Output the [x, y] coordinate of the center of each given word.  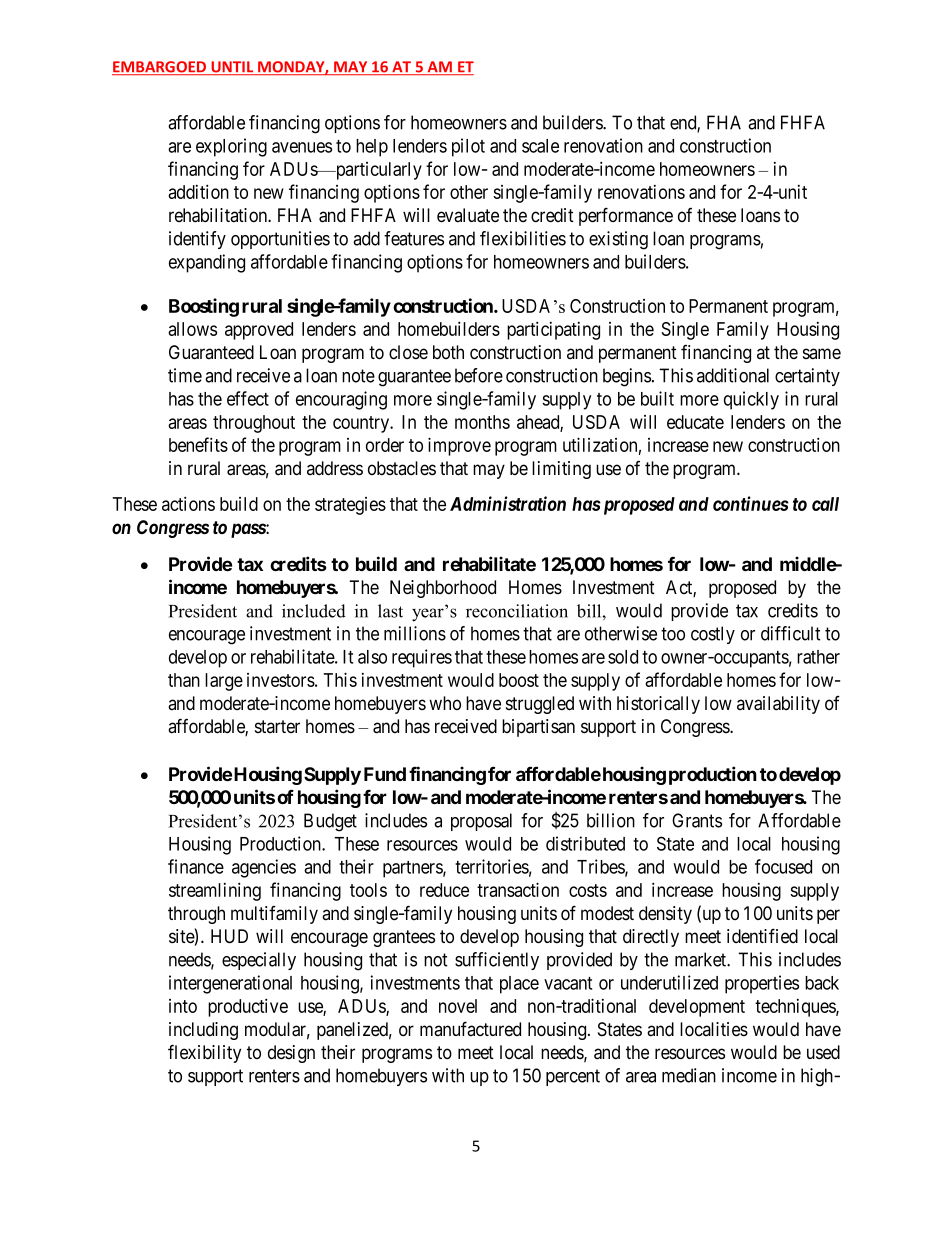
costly [713, 635]
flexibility [204, 1053]
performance [626, 216]
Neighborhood [443, 589]
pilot [468, 147]
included [314, 611]
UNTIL [232, 68]
